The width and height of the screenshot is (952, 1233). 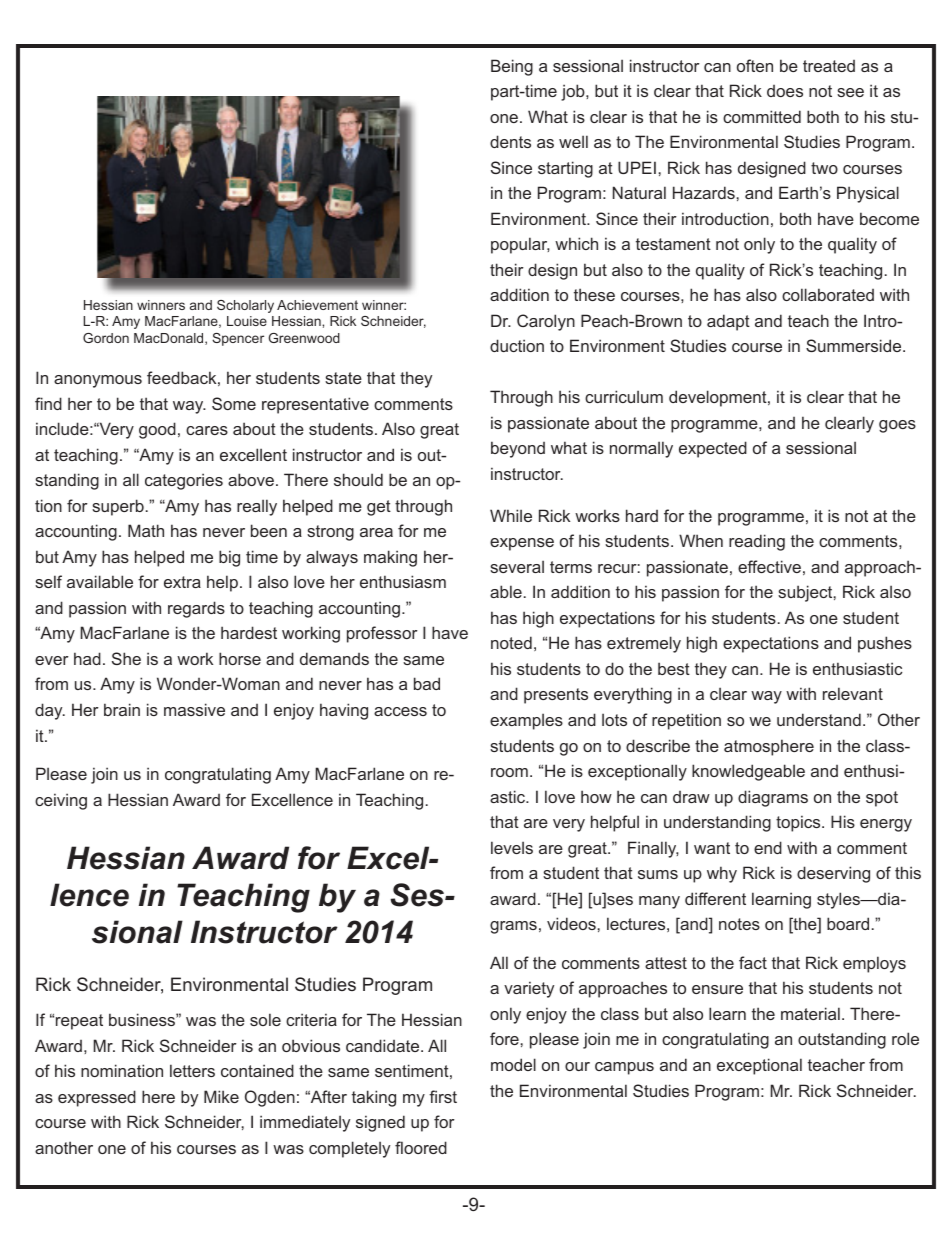 What do you see at coordinates (97, 1098) in the screenshot?
I see `expressed` at bounding box center [97, 1098].
